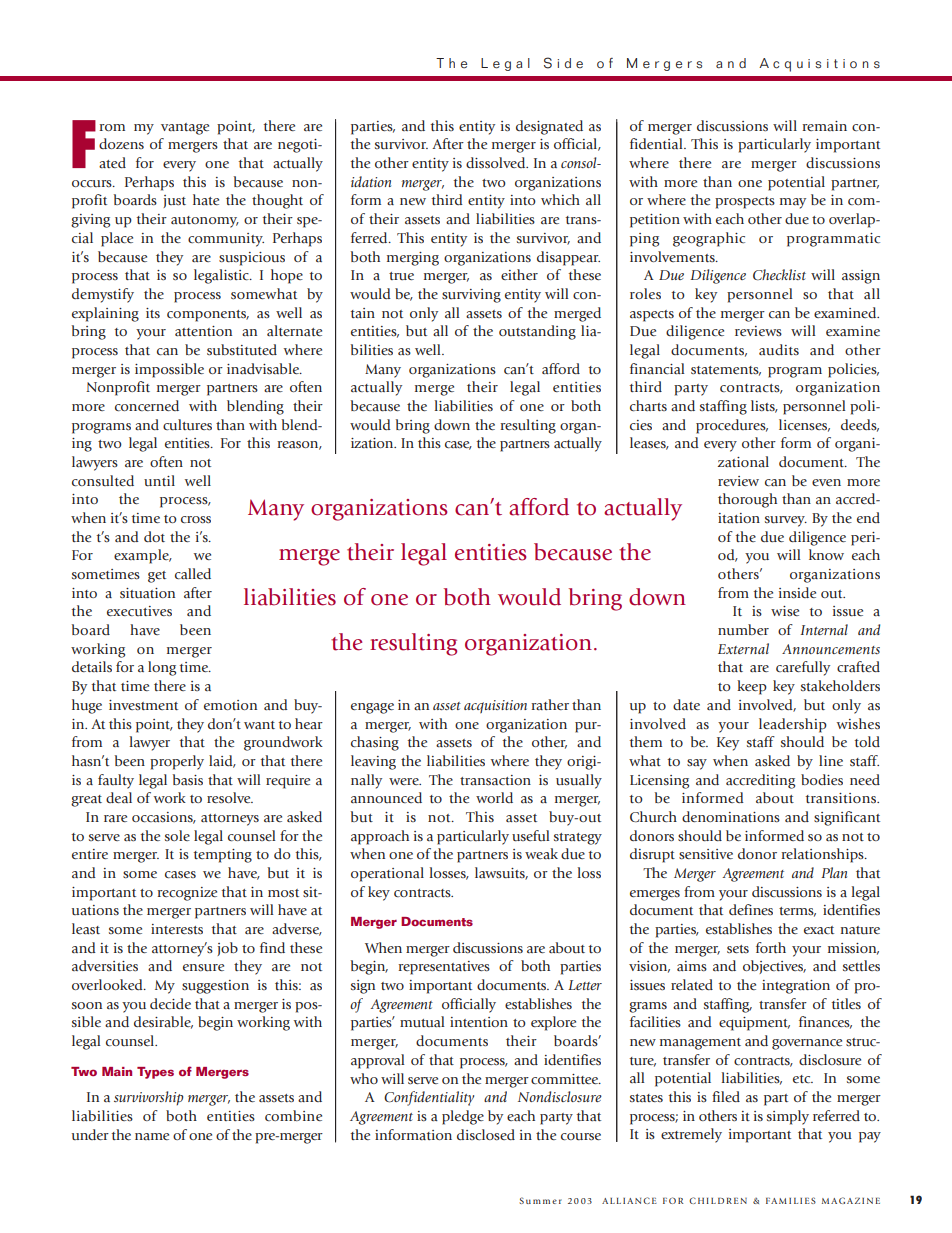 The image size is (952, 1233). I want to click on licenses, so click(804, 425).
